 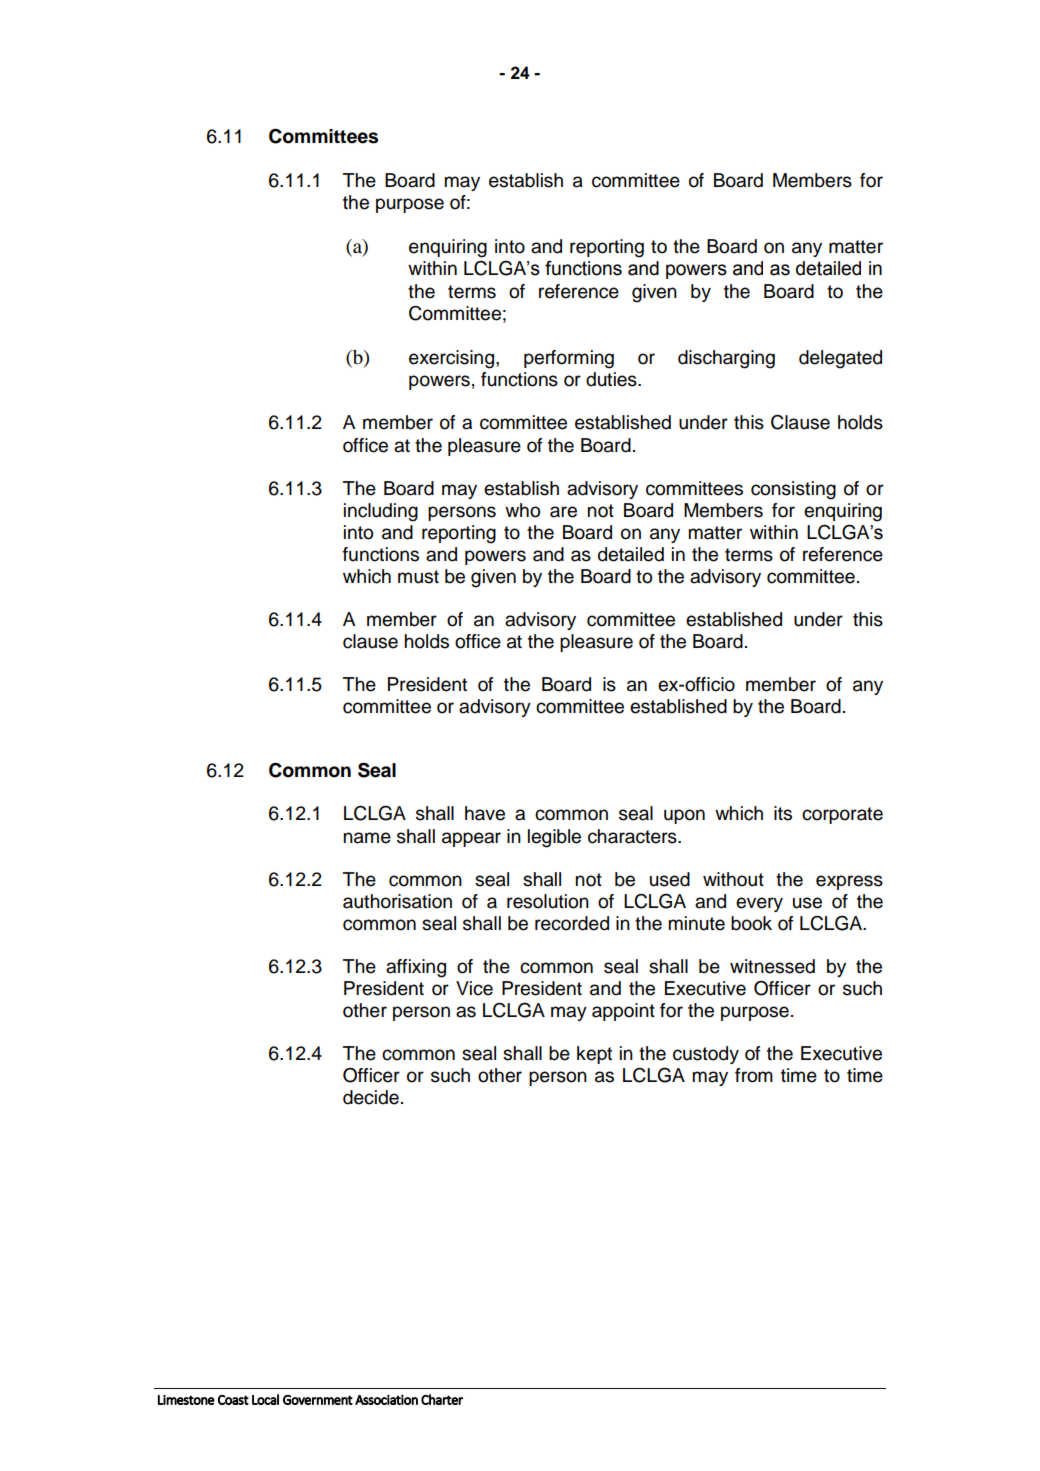 What do you see at coordinates (569, 359) in the page?
I see `performing` at bounding box center [569, 359].
